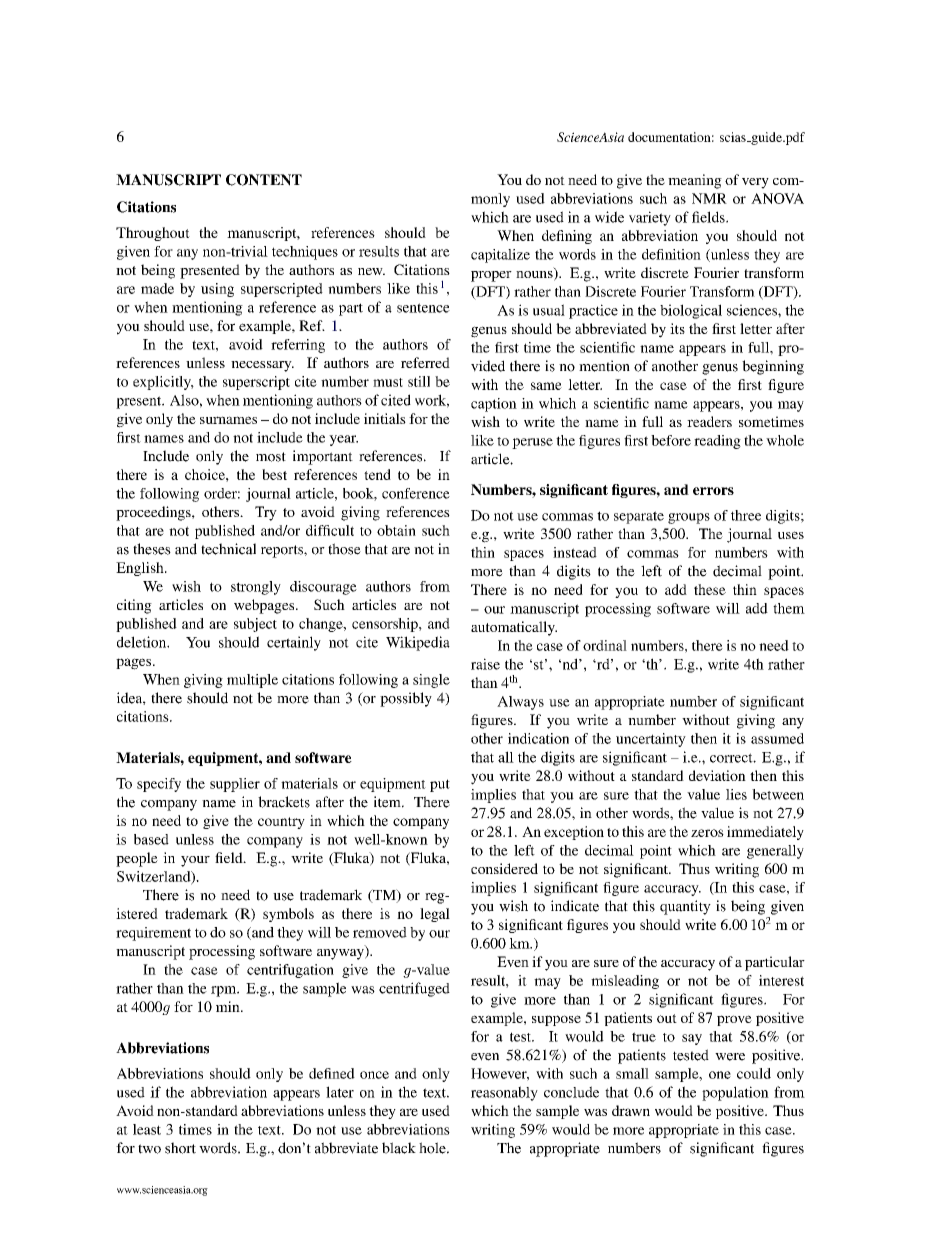 The width and height of the screenshot is (952, 1233). I want to click on short, so click(180, 1148).
